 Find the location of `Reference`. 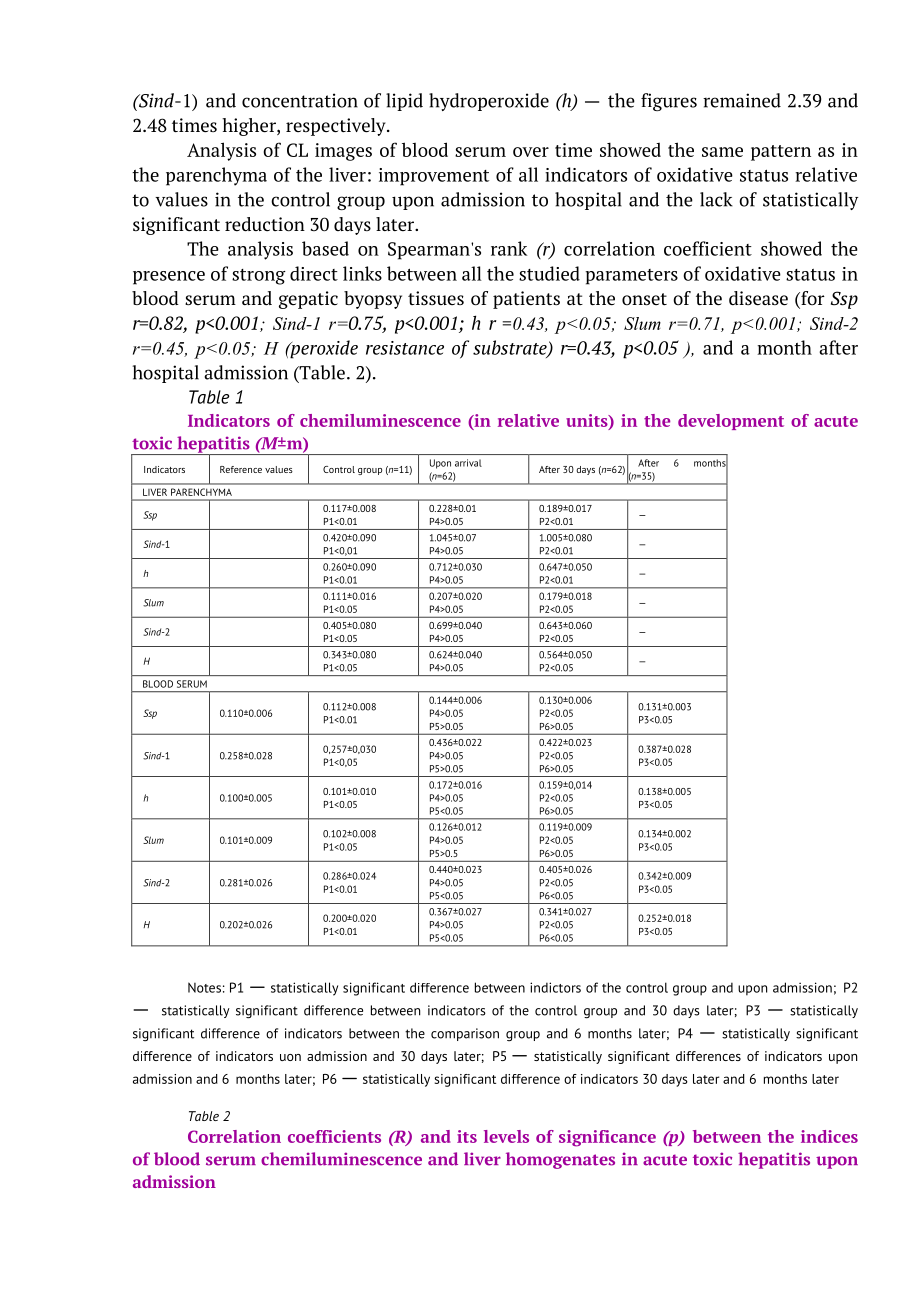

Reference is located at coordinates (241, 469).
